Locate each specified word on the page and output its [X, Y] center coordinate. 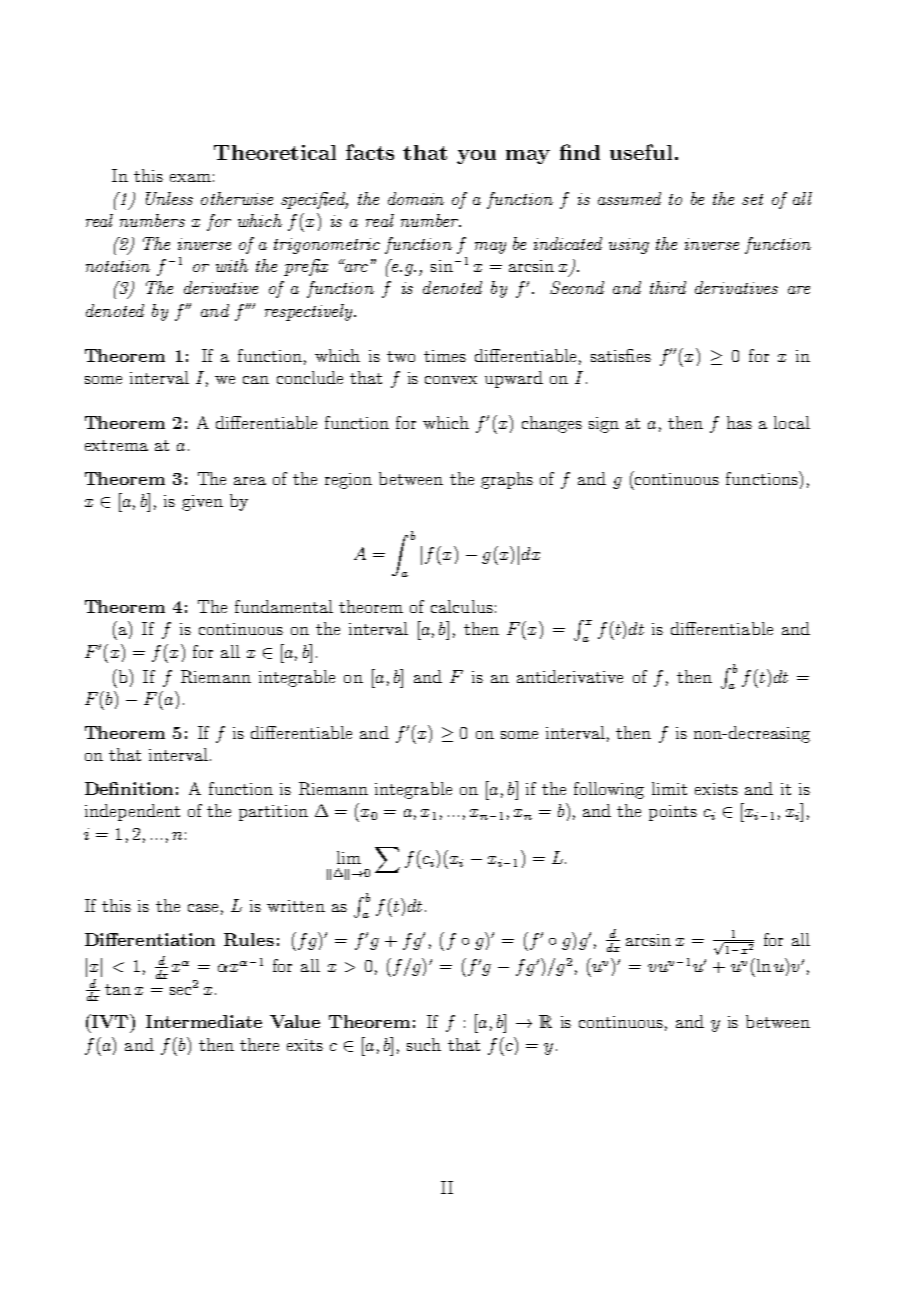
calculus [462, 606]
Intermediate [204, 1021]
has [739, 422]
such [424, 1044]
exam [190, 178]
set [752, 199]
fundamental [284, 606]
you [476, 157]
